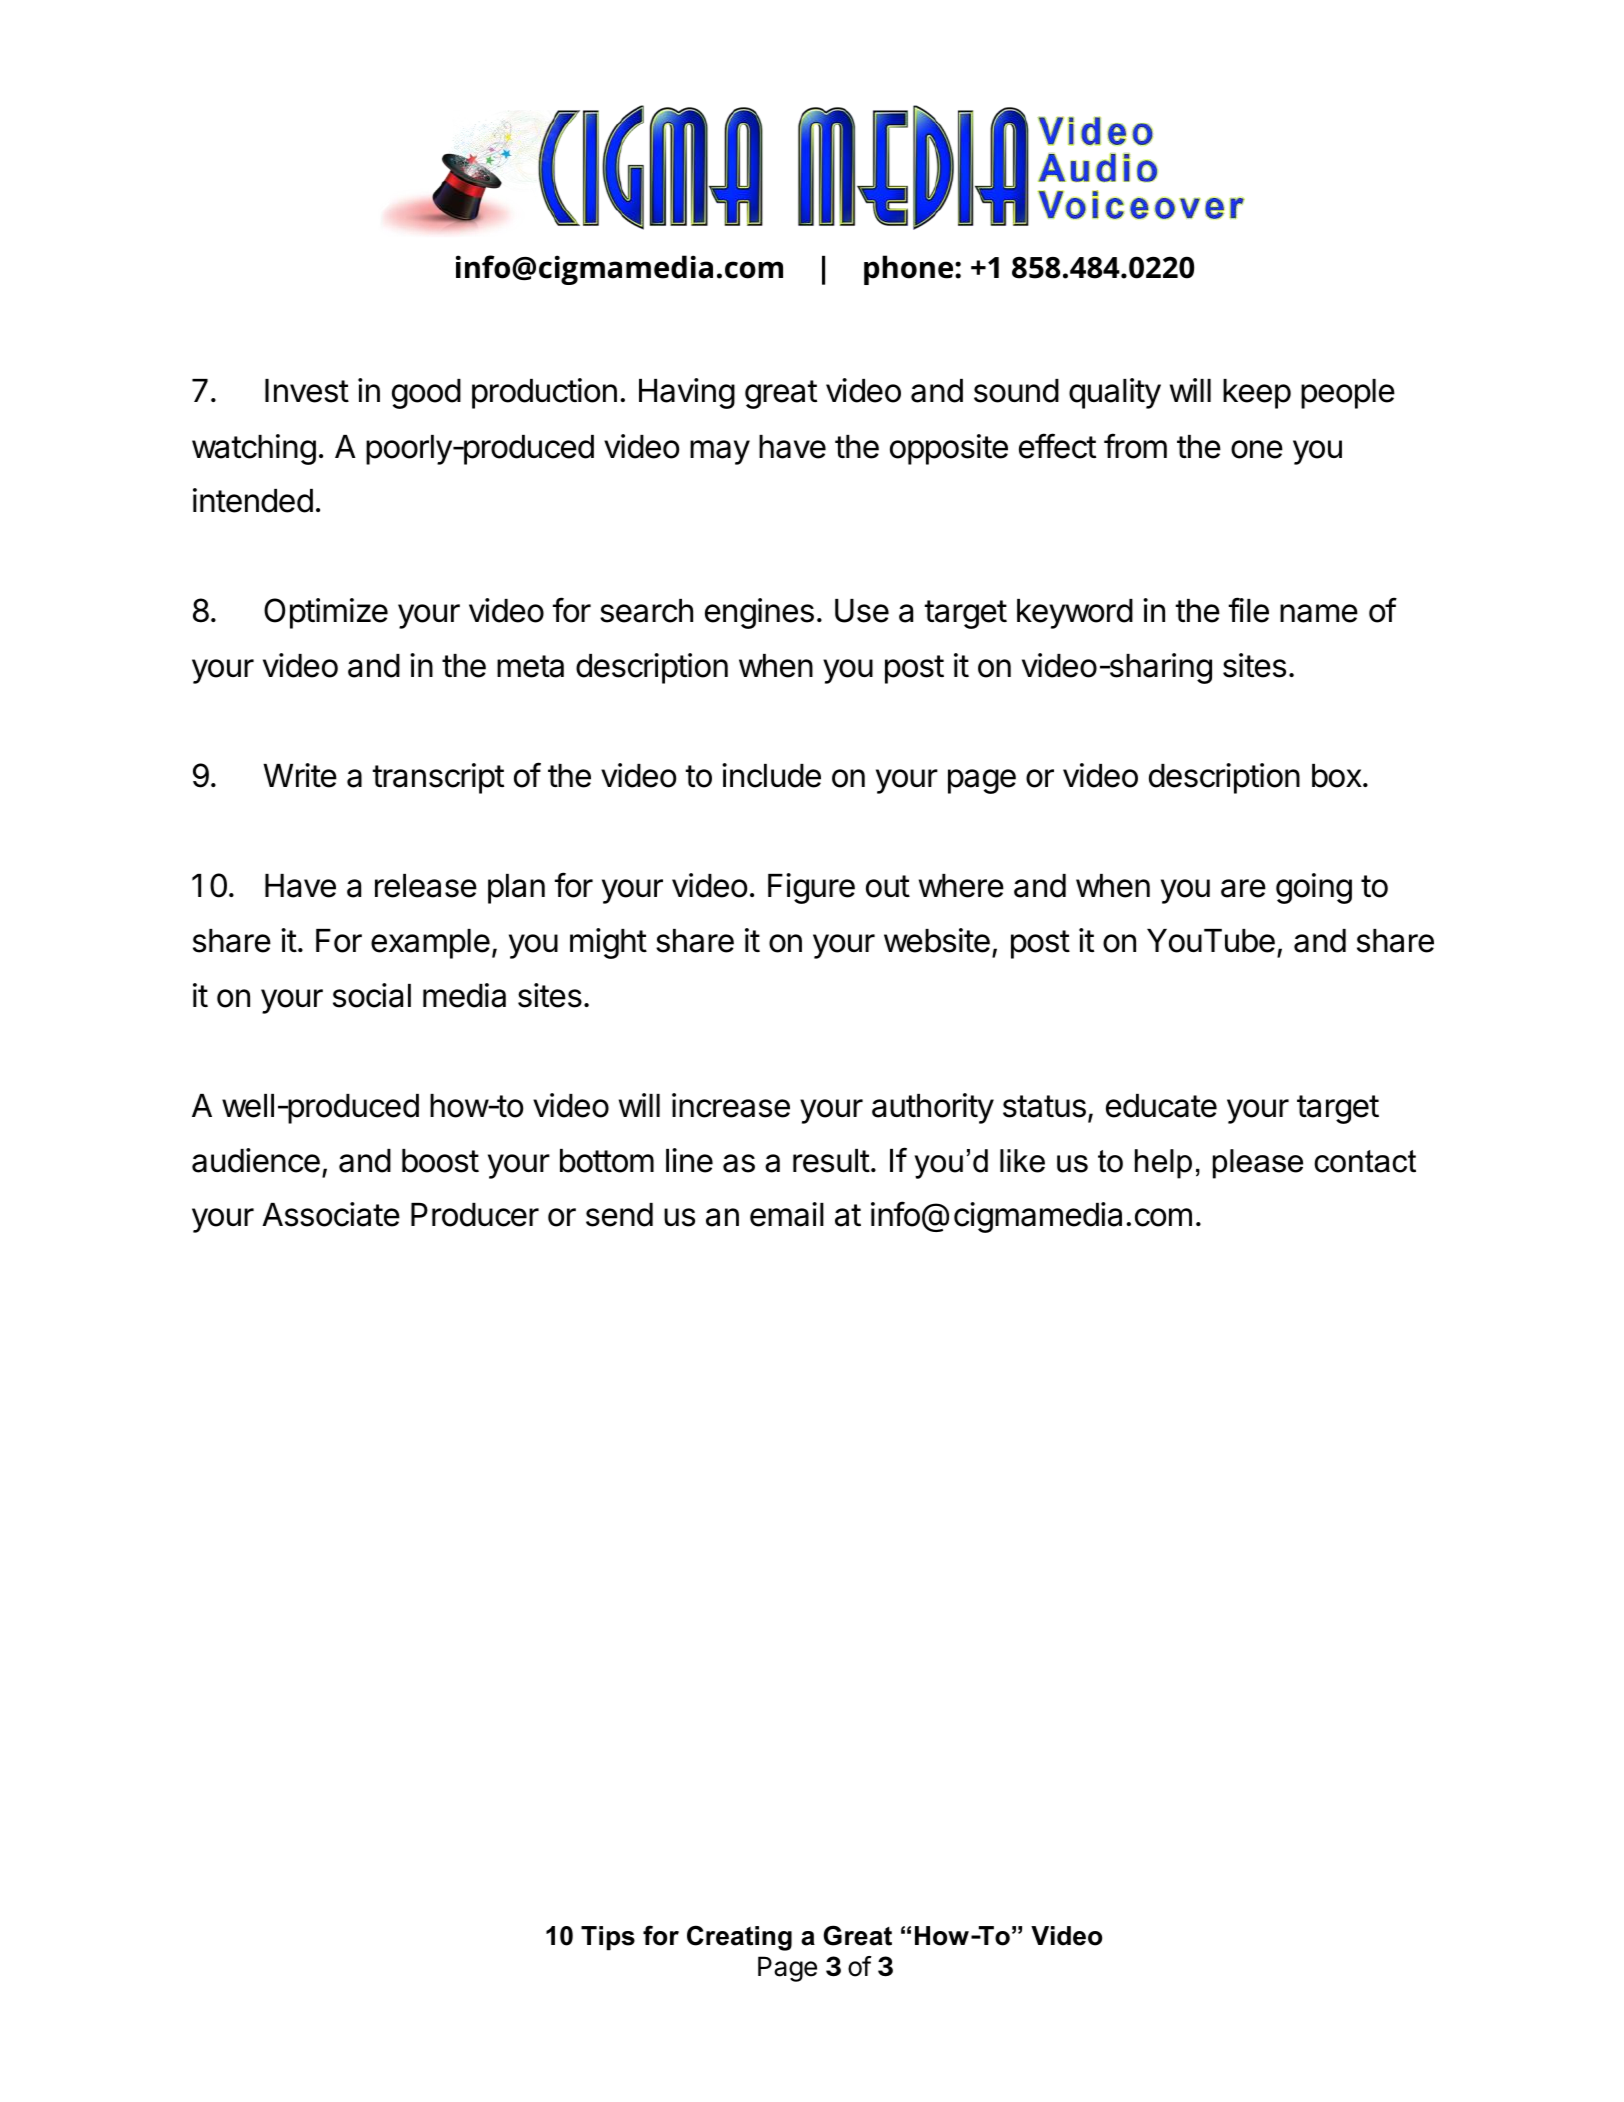 Image resolution: width=1624 pixels, height=2102 pixels. Describe the element at coordinates (731, 1105) in the document. I see `increase` at that location.
